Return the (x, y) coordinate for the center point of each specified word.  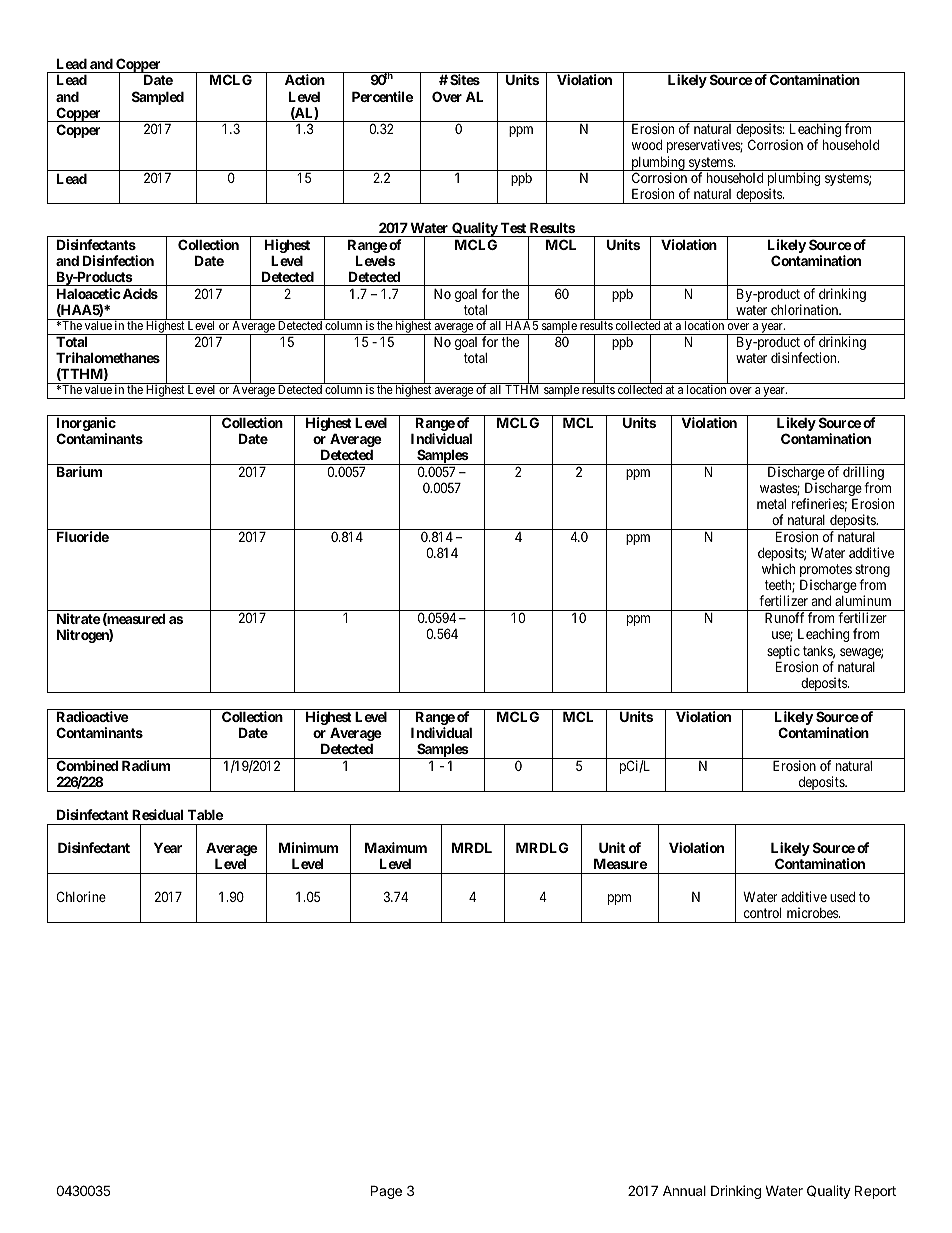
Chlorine (81, 896)
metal (771, 504)
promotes (826, 572)
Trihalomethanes (108, 357)
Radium (146, 765)
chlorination (806, 309)
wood (647, 145)
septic (783, 653)
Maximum (396, 847)
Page (386, 1192)
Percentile (382, 96)
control (762, 912)
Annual (684, 1190)
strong (872, 572)
